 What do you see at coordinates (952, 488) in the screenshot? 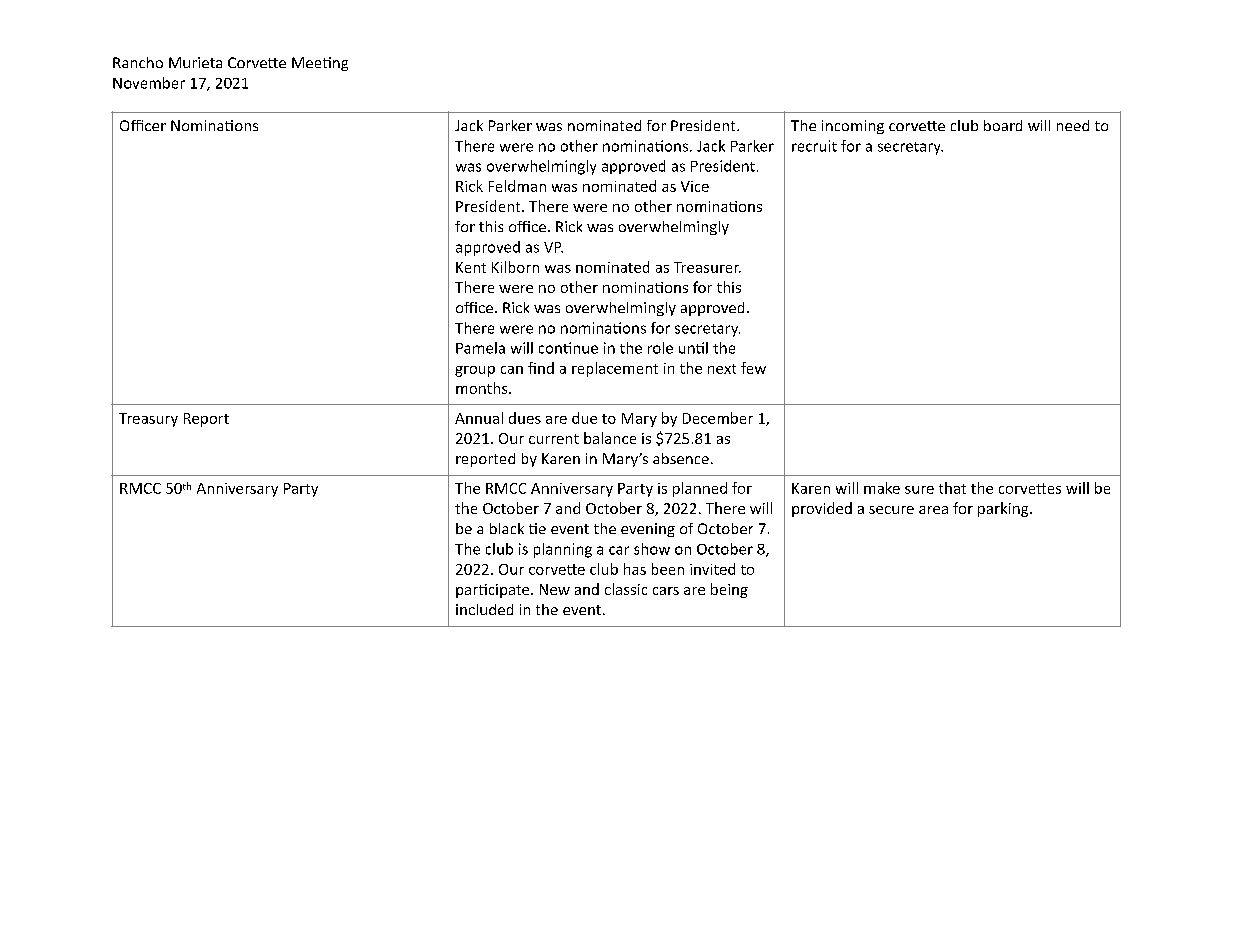
I see `that` at bounding box center [952, 488].
